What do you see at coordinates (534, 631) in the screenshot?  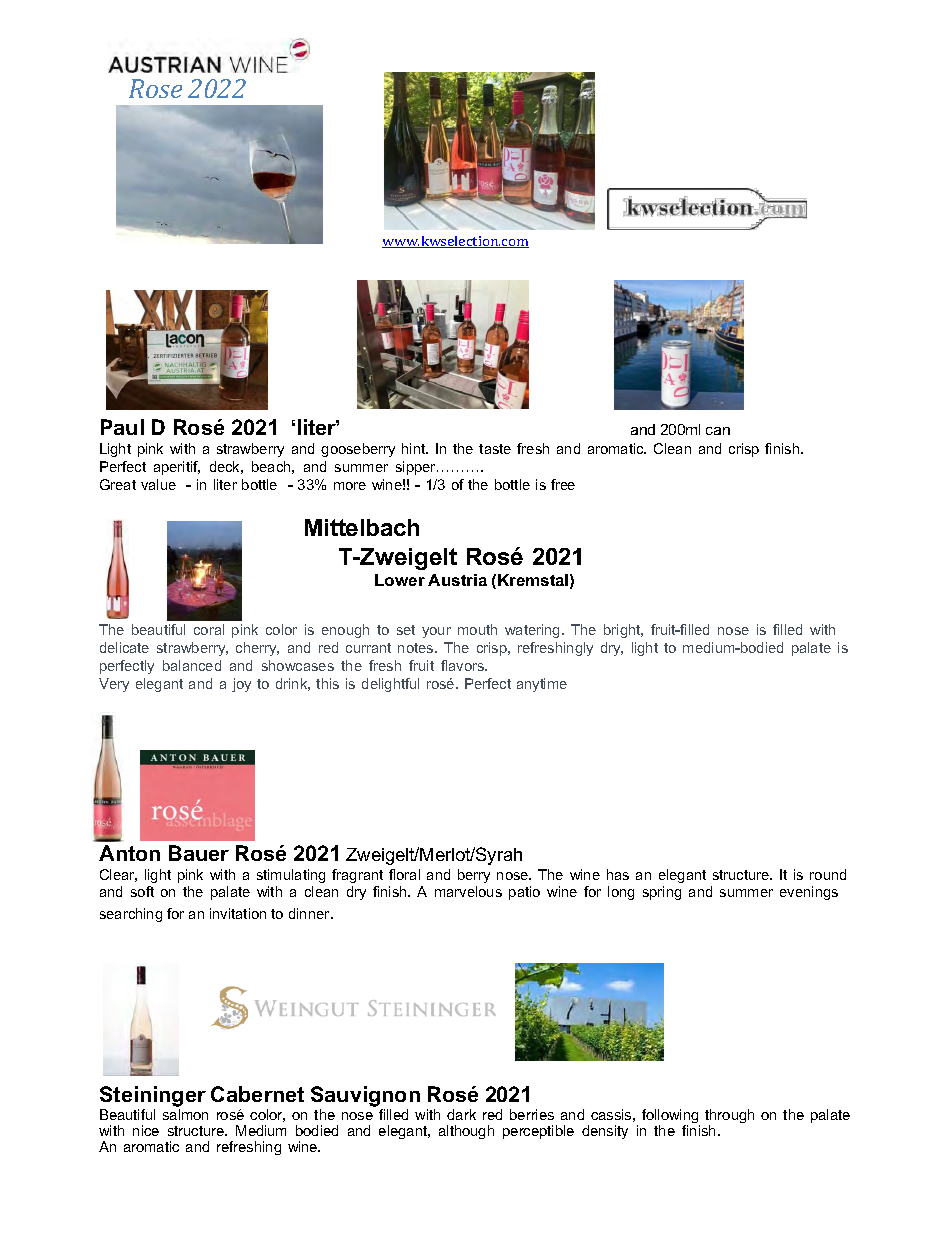 I see `watering` at bounding box center [534, 631].
